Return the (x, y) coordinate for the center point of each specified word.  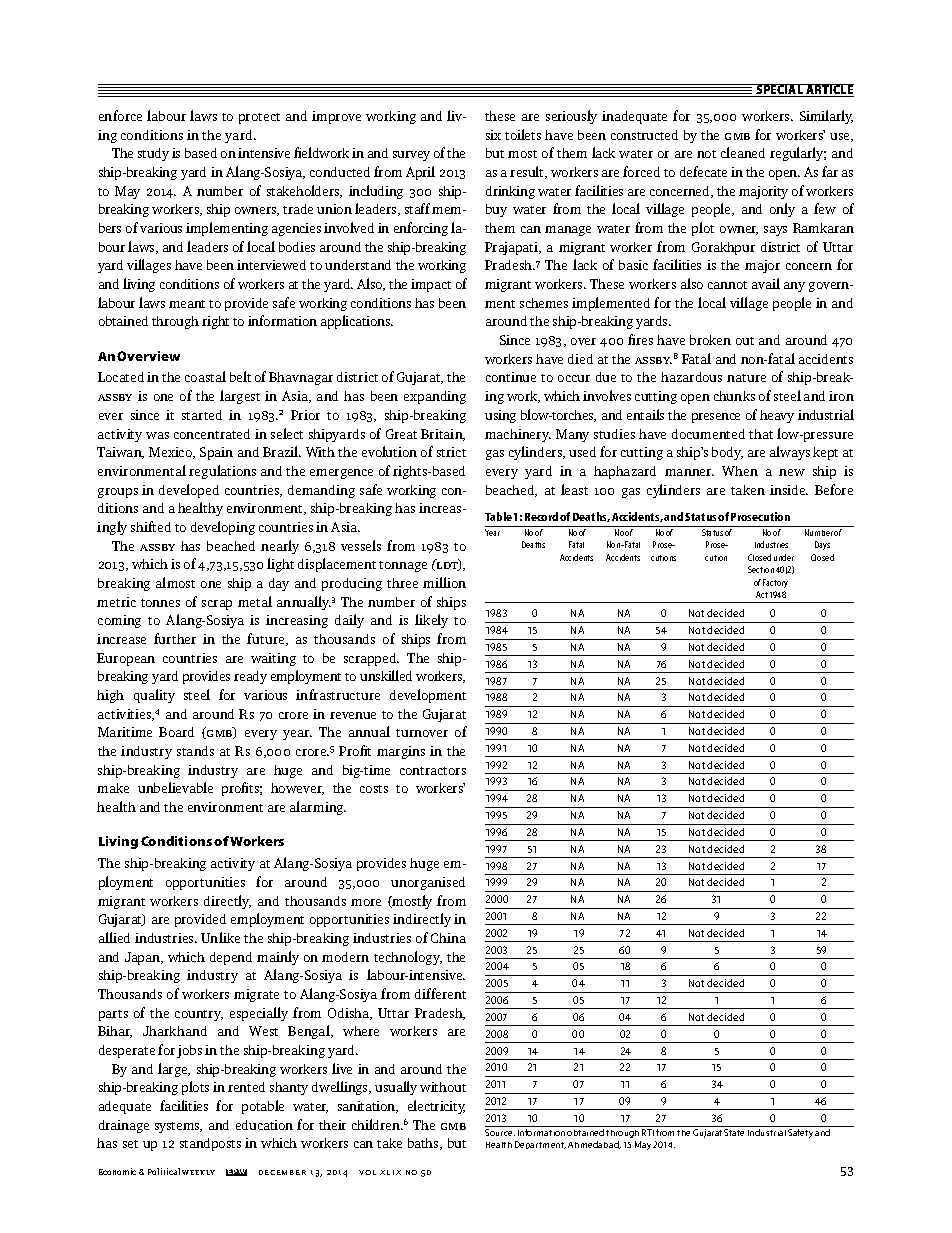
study (153, 154)
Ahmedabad (594, 1145)
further (175, 638)
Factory (775, 583)
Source (500, 1132)
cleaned (743, 152)
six (493, 135)
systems (178, 1127)
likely (431, 621)
